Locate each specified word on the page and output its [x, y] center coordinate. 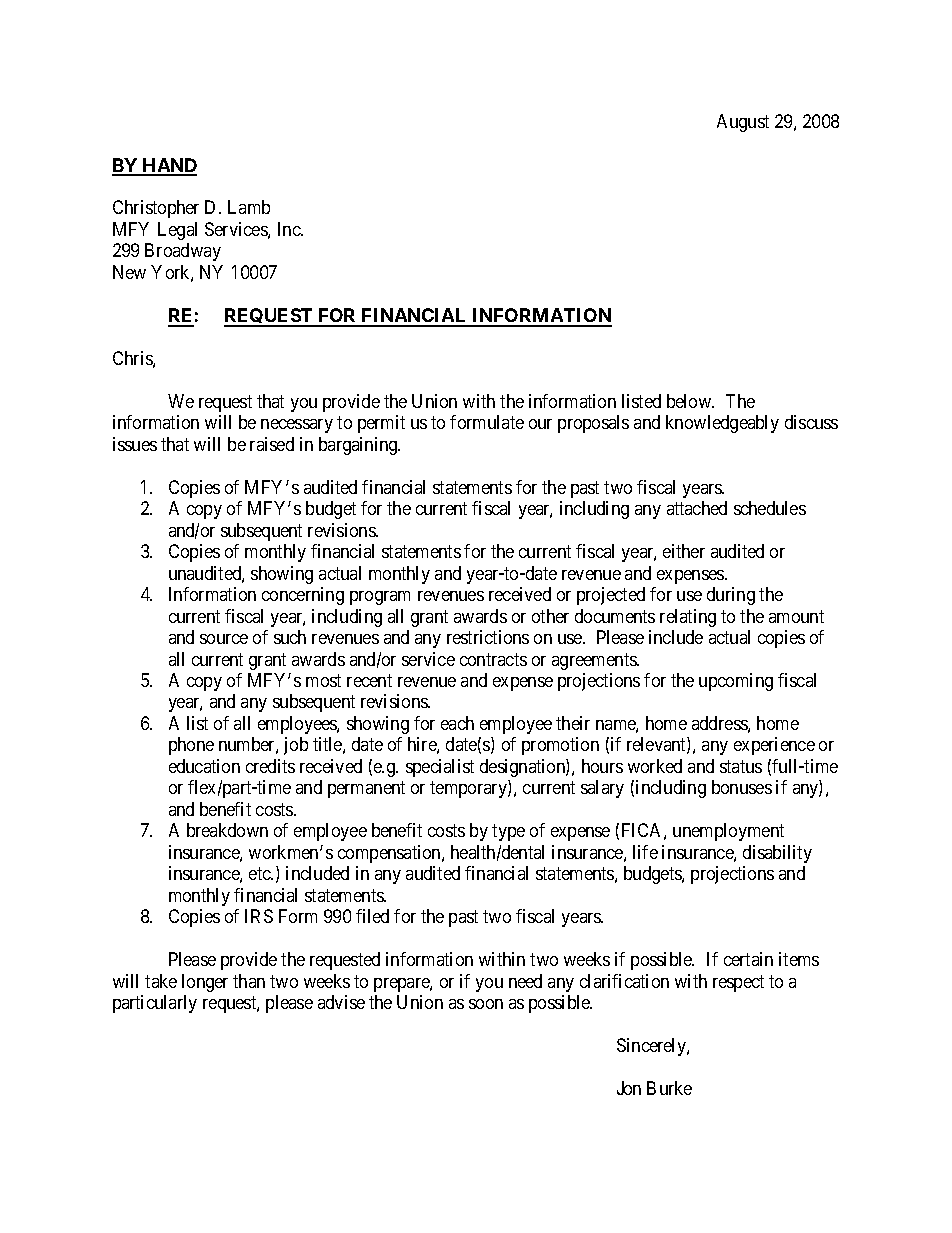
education [204, 766]
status [741, 766]
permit [381, 424]
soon [486, 1004]
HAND [169, 166]
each [457, 723]
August [743, 123]
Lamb [249, 207]
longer [205, 983]
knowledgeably [722, 424]
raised [272, 444]
